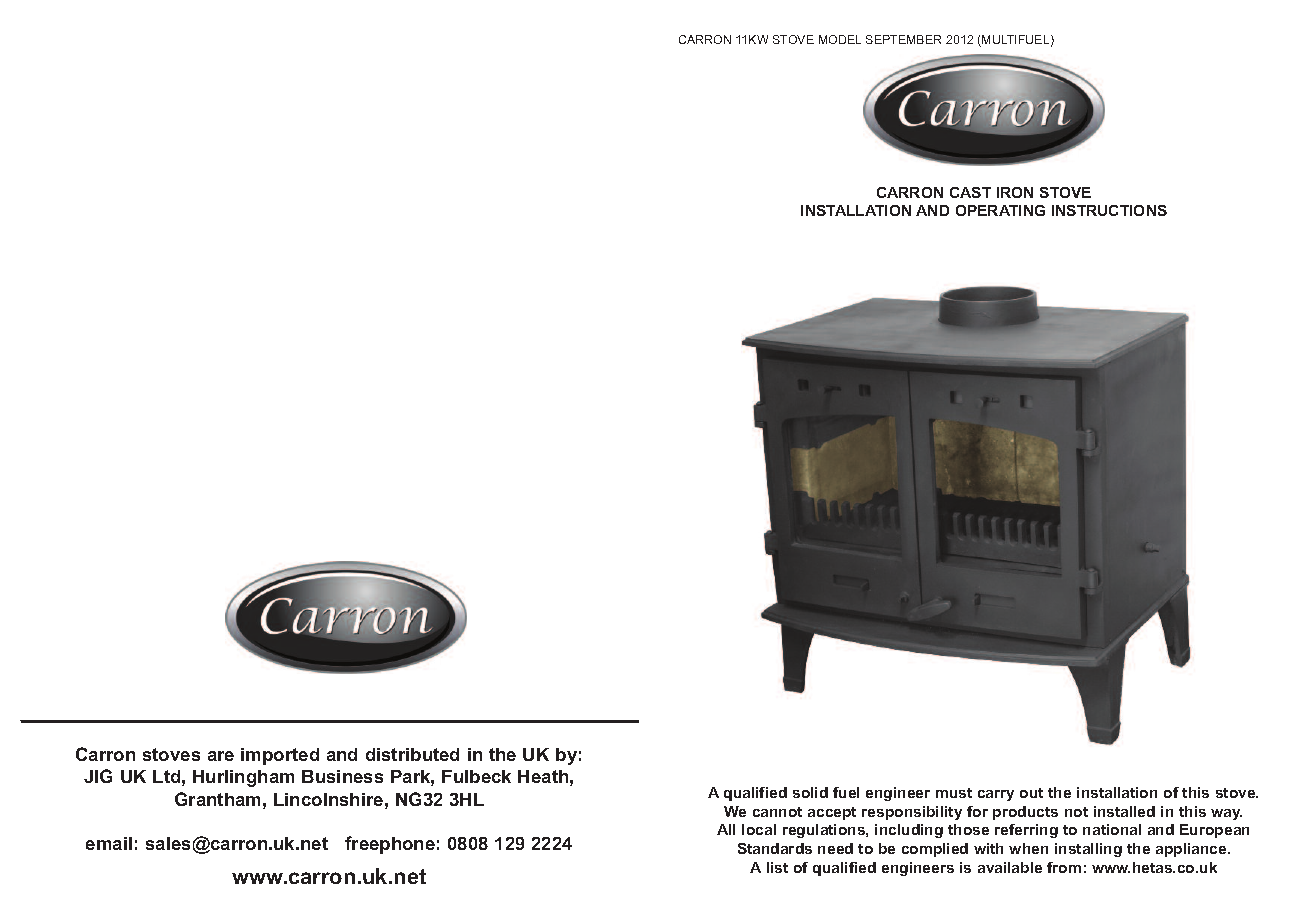 The image size is (1308, 924). I want to click on email, so click(109, 843).
